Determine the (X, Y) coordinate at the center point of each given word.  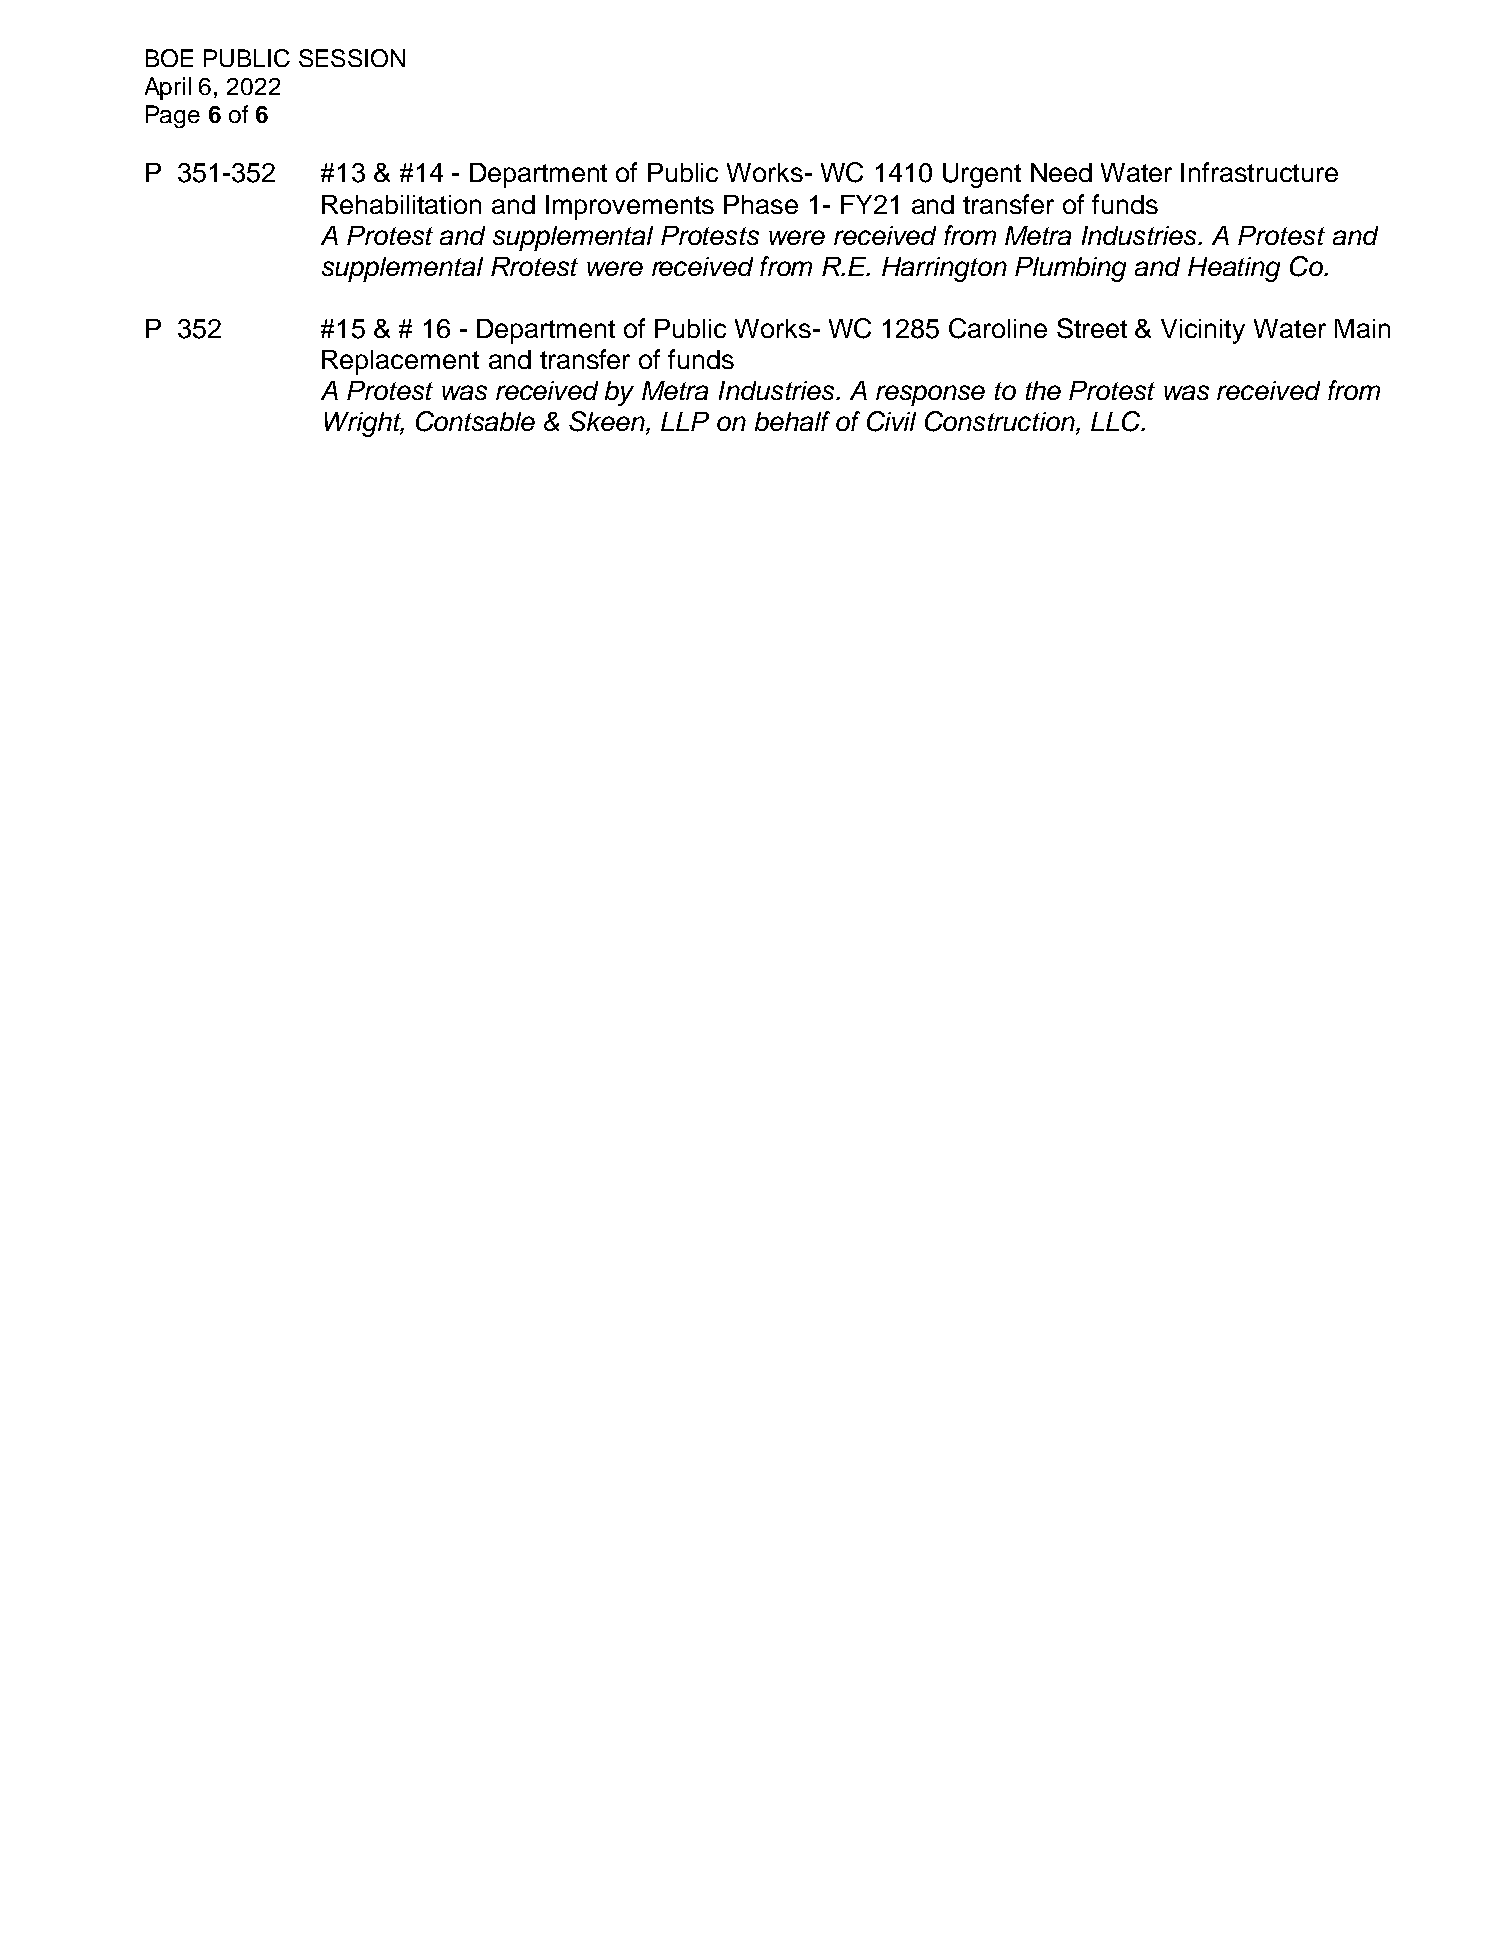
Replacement (400, 362)
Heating (1234, 269)
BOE (169, 58)
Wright (364, 424)
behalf (792, 421)
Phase (761, 204)
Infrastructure (1259, 172)
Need (1061, 172)
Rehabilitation (401, 204)
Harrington (944, 269)
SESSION (352, 58)
